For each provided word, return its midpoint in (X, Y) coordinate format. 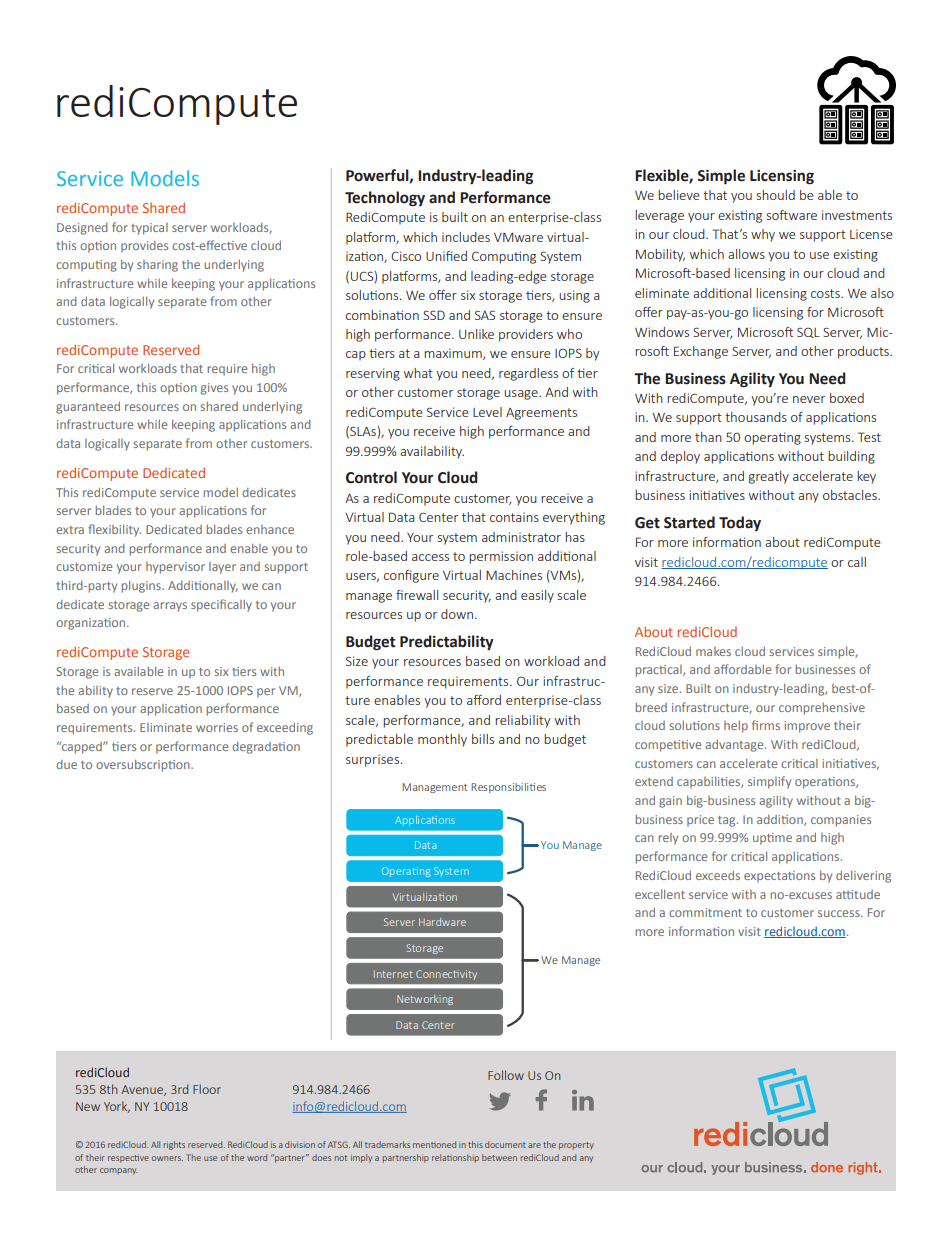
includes (466, 237)
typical (149, 229)
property (576, 1146)
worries (217, 727)
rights (174, 1145)
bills (483, 739)
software (792, 215)
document (505, 1144)
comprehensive (822, 709)
